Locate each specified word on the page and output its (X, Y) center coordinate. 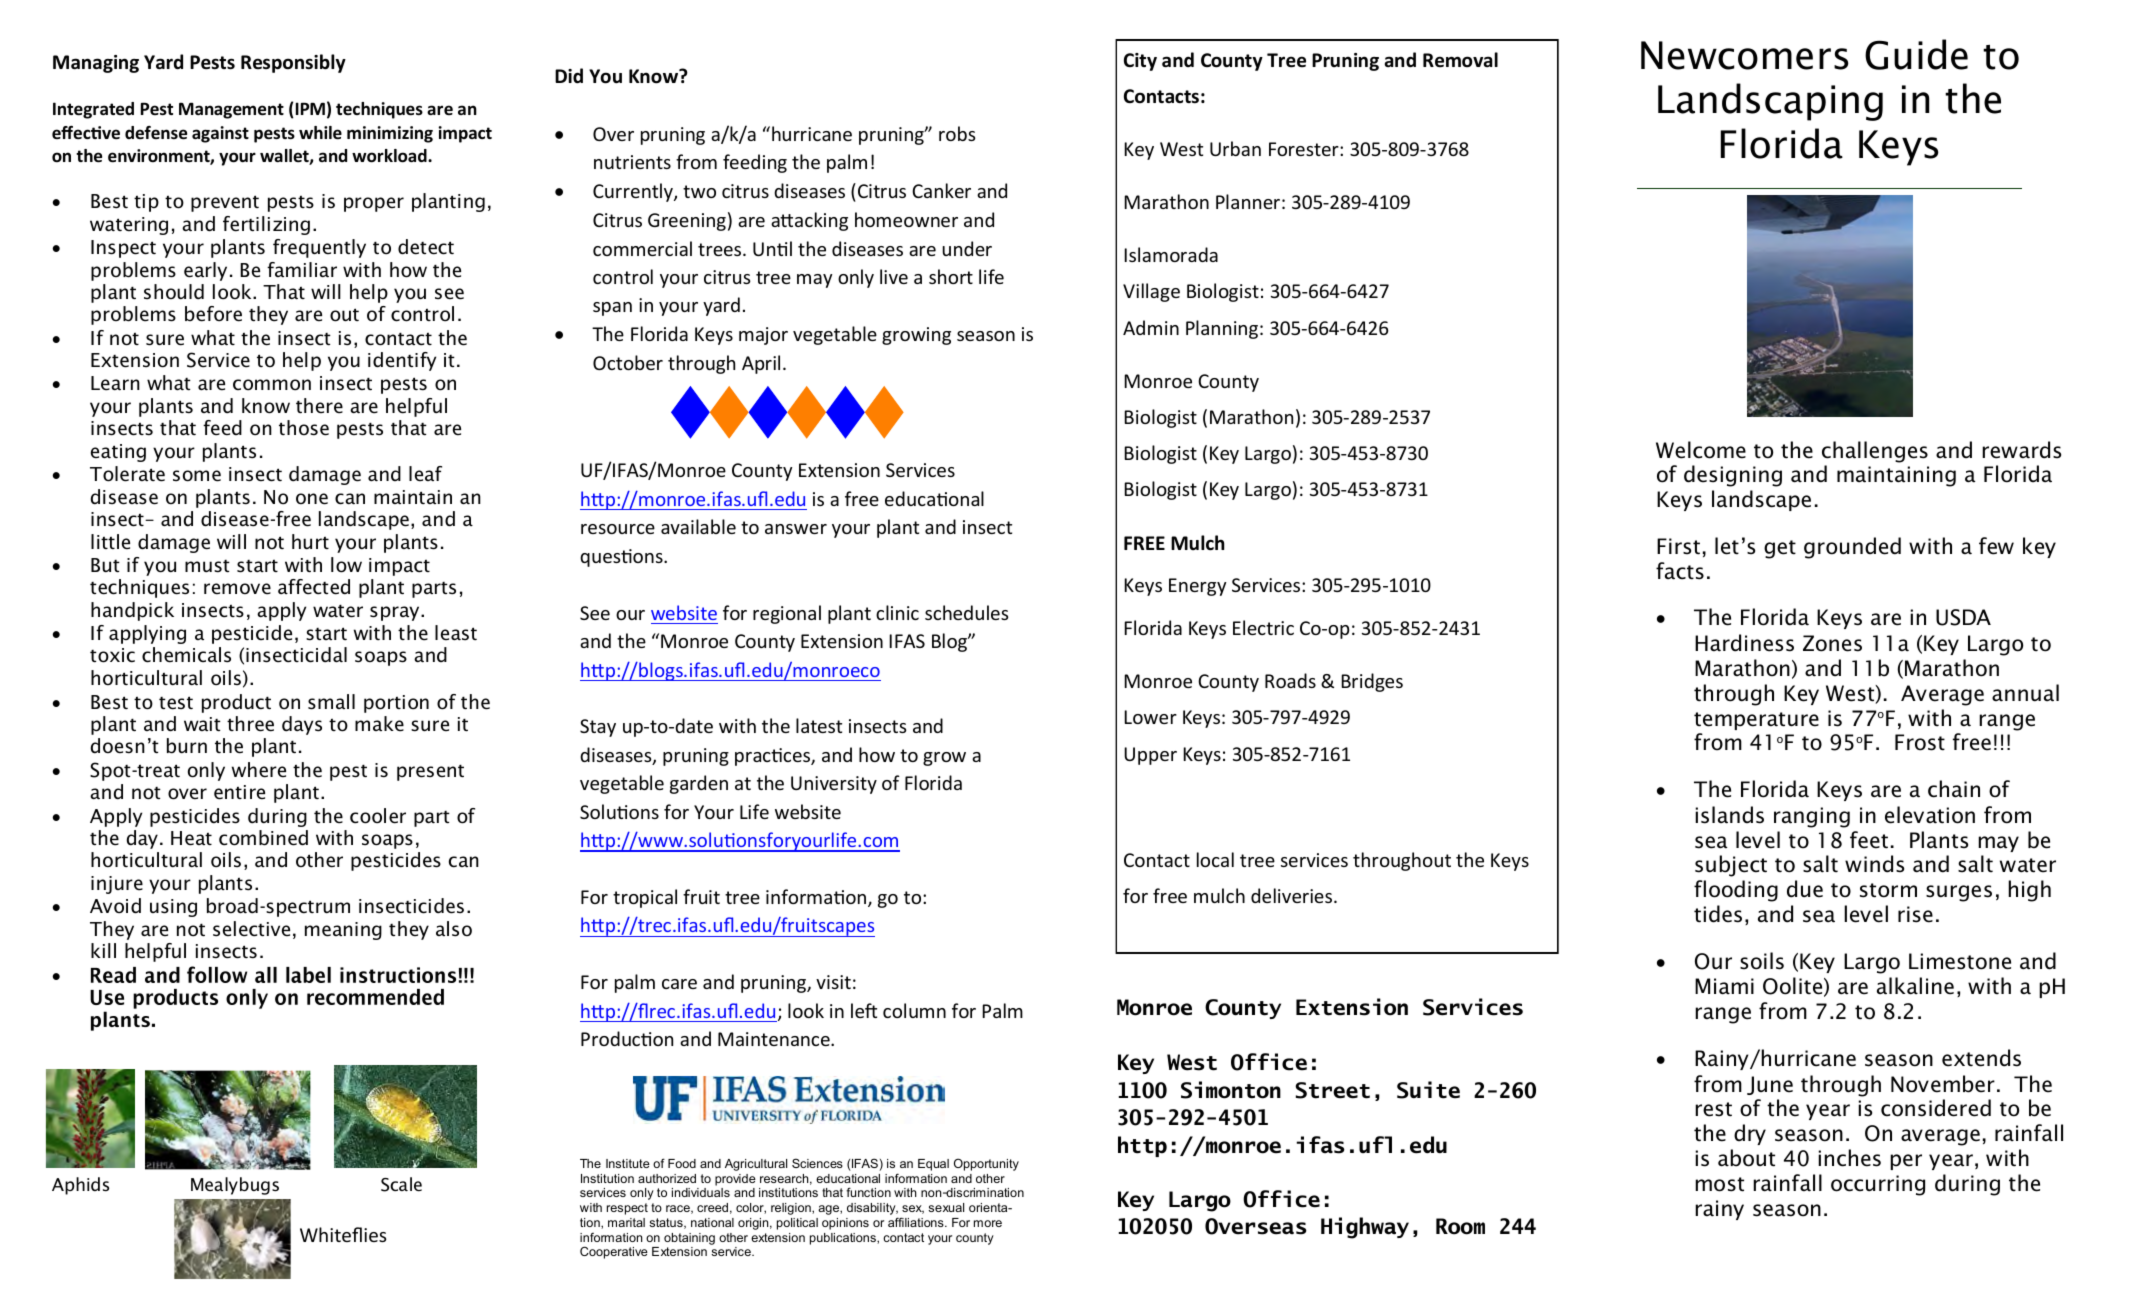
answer (796, 529)
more (988, 1223)
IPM (310, 108)
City (1140, 62)
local (1215, 859)
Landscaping (1770, 102)
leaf (425, 474)
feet (1869, 840)
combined (263, 838)
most (1719, 1184)
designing (1733, 476)
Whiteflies (343, 1234)
